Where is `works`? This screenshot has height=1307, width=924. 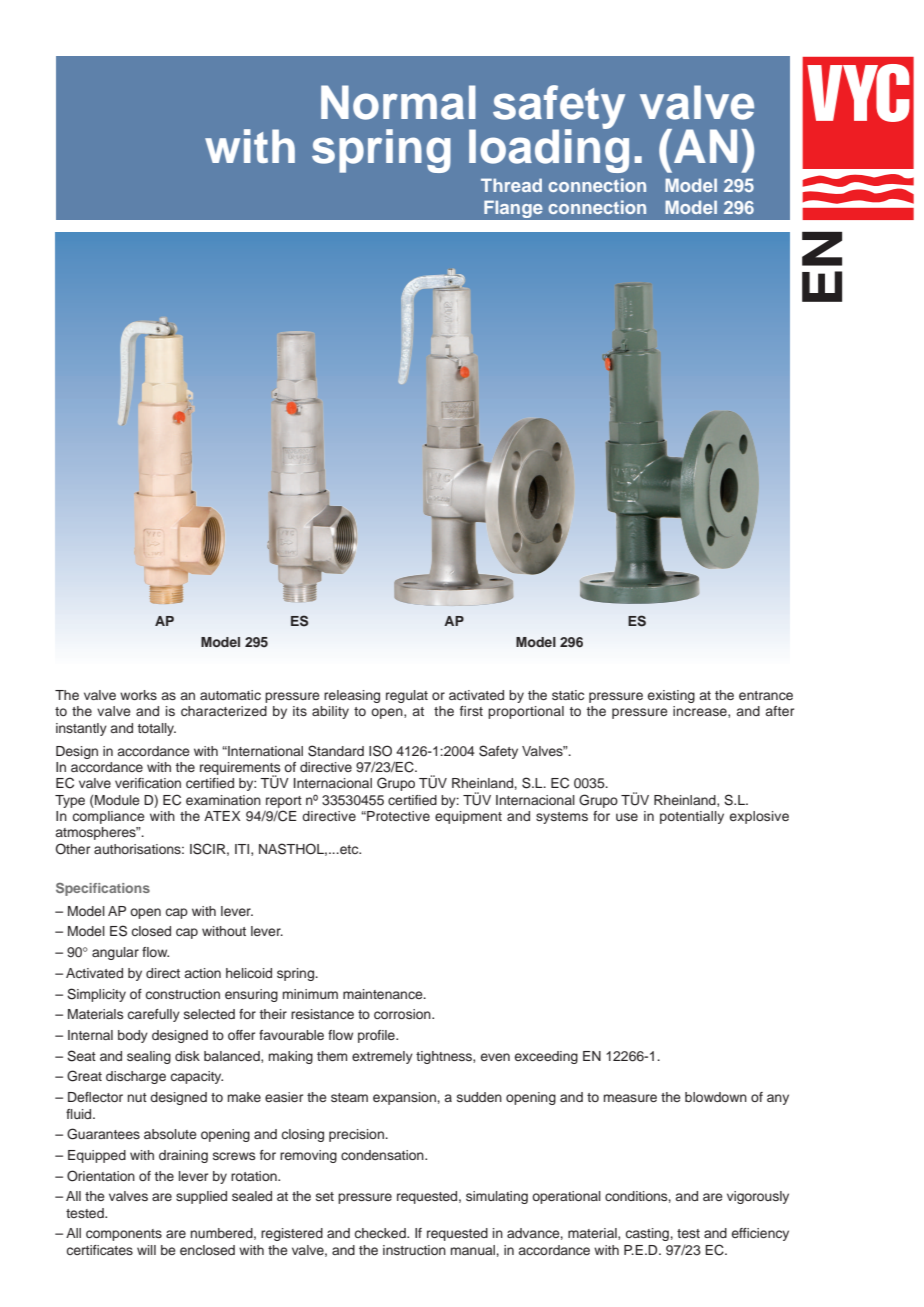 works is located at coordinates (138, 695).
